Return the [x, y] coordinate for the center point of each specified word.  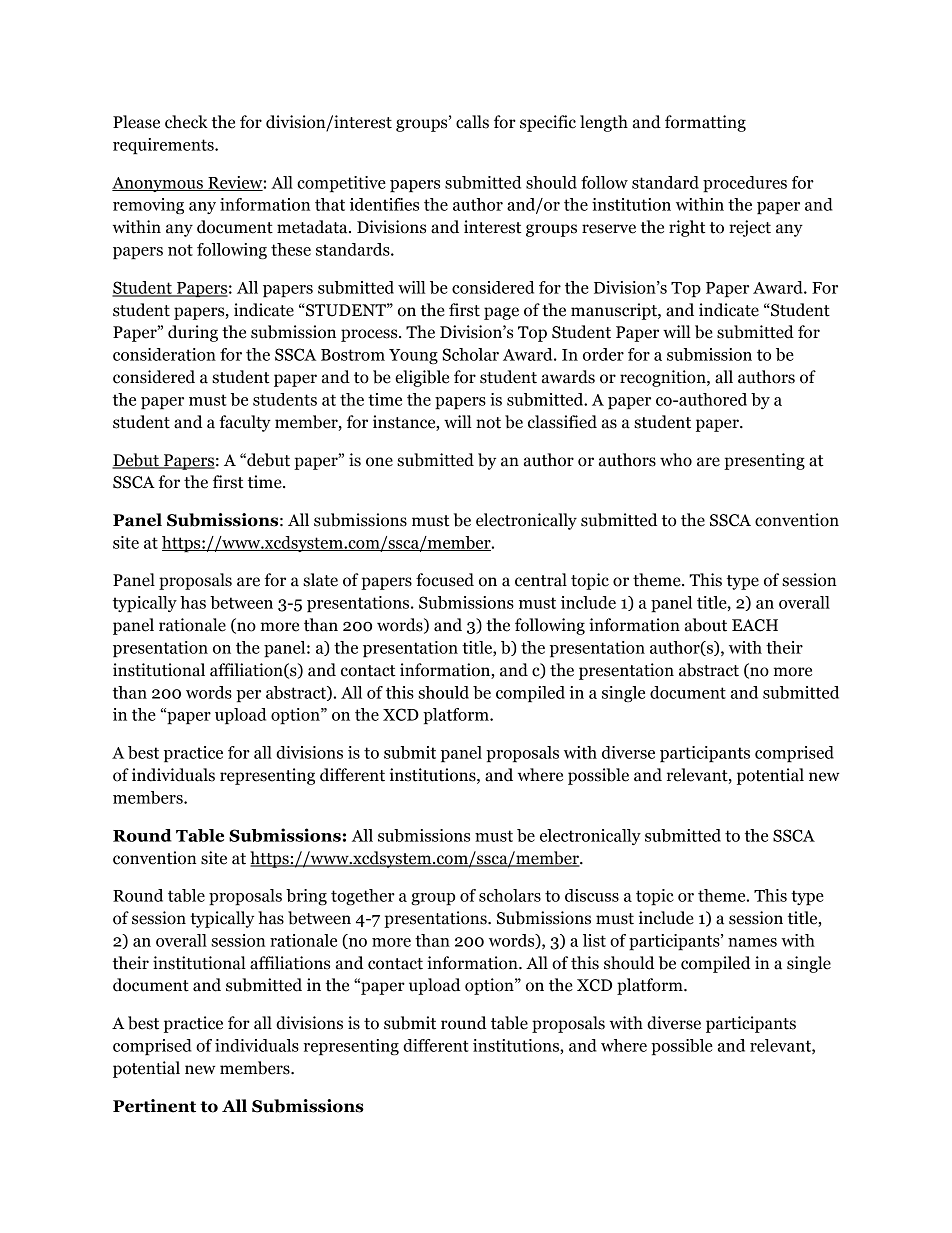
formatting [705, 123]
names [752, 942]
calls [472, 122]
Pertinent [154, 1106]
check [186, 122]
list [594, 940]
